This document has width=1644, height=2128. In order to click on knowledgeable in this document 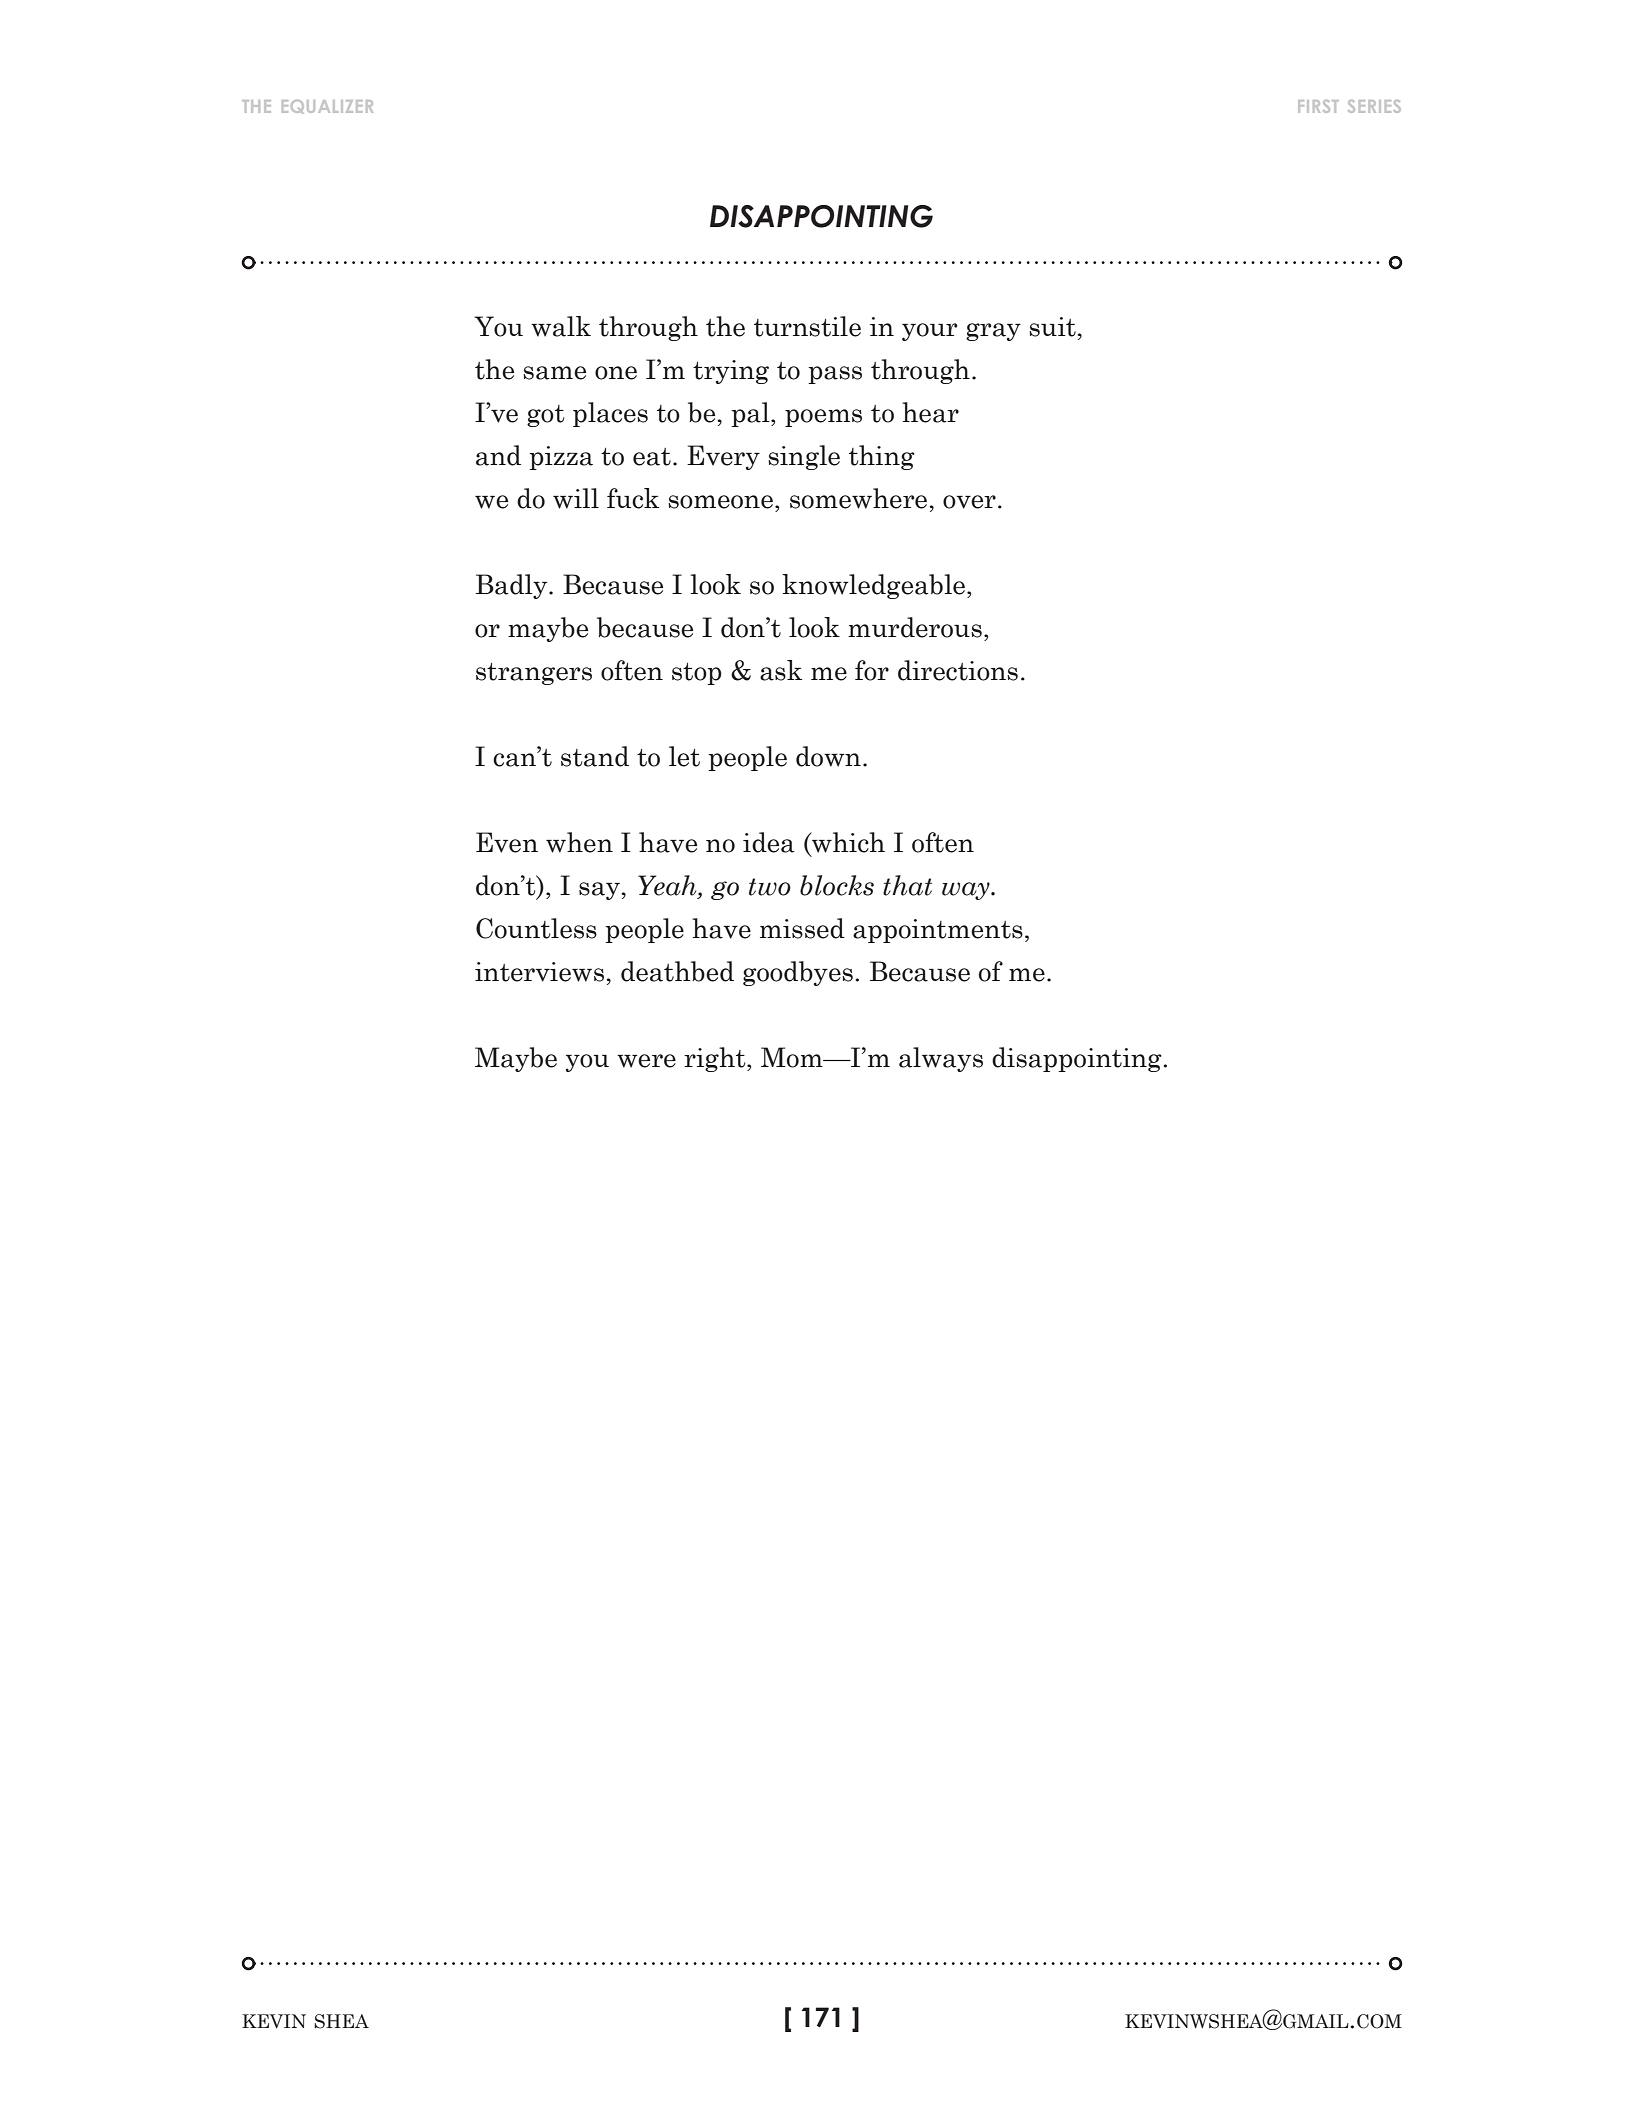, I will do `click(873, 586)`.
